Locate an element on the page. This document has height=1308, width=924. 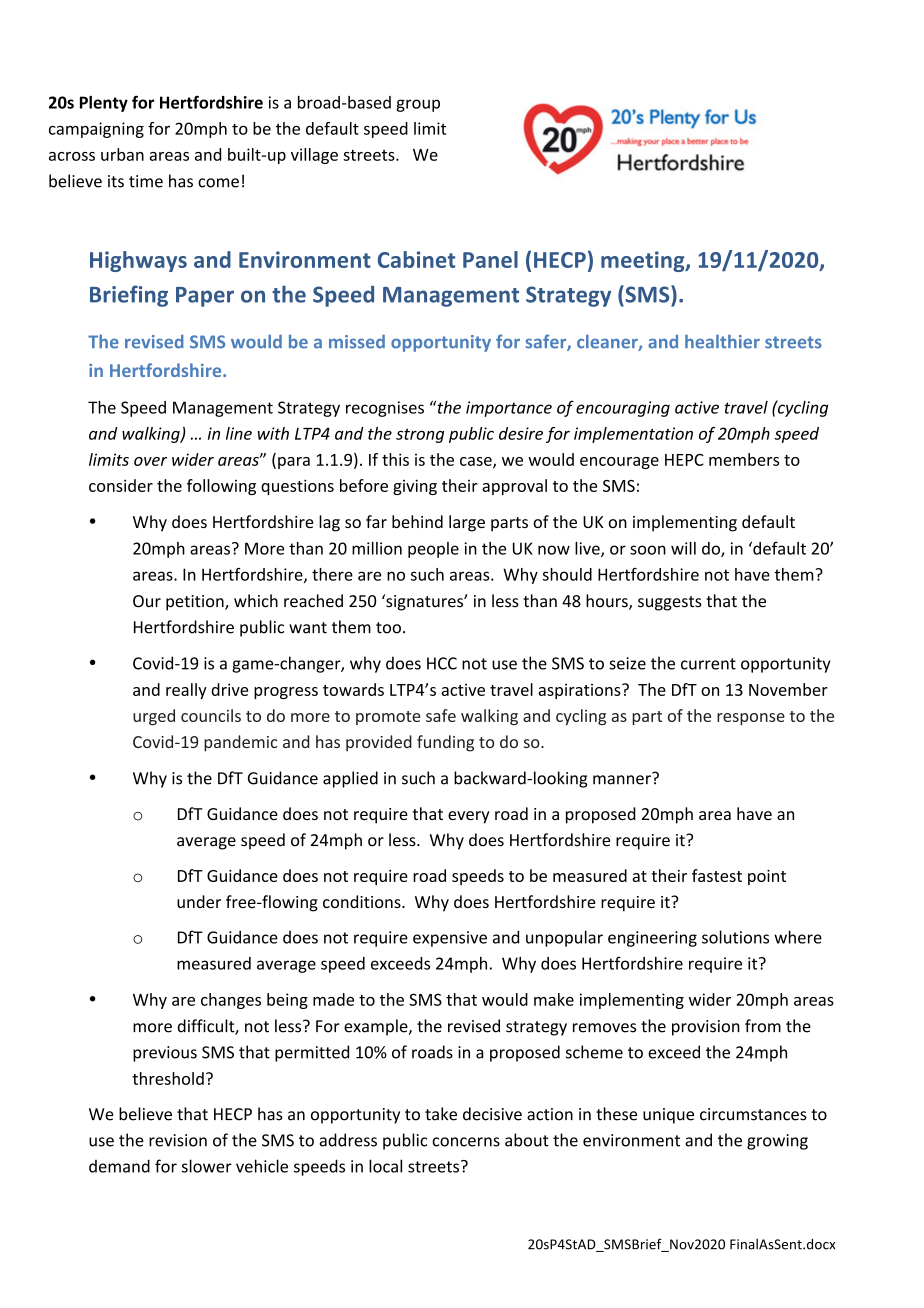
take is located at coordinates (441, 1114).
